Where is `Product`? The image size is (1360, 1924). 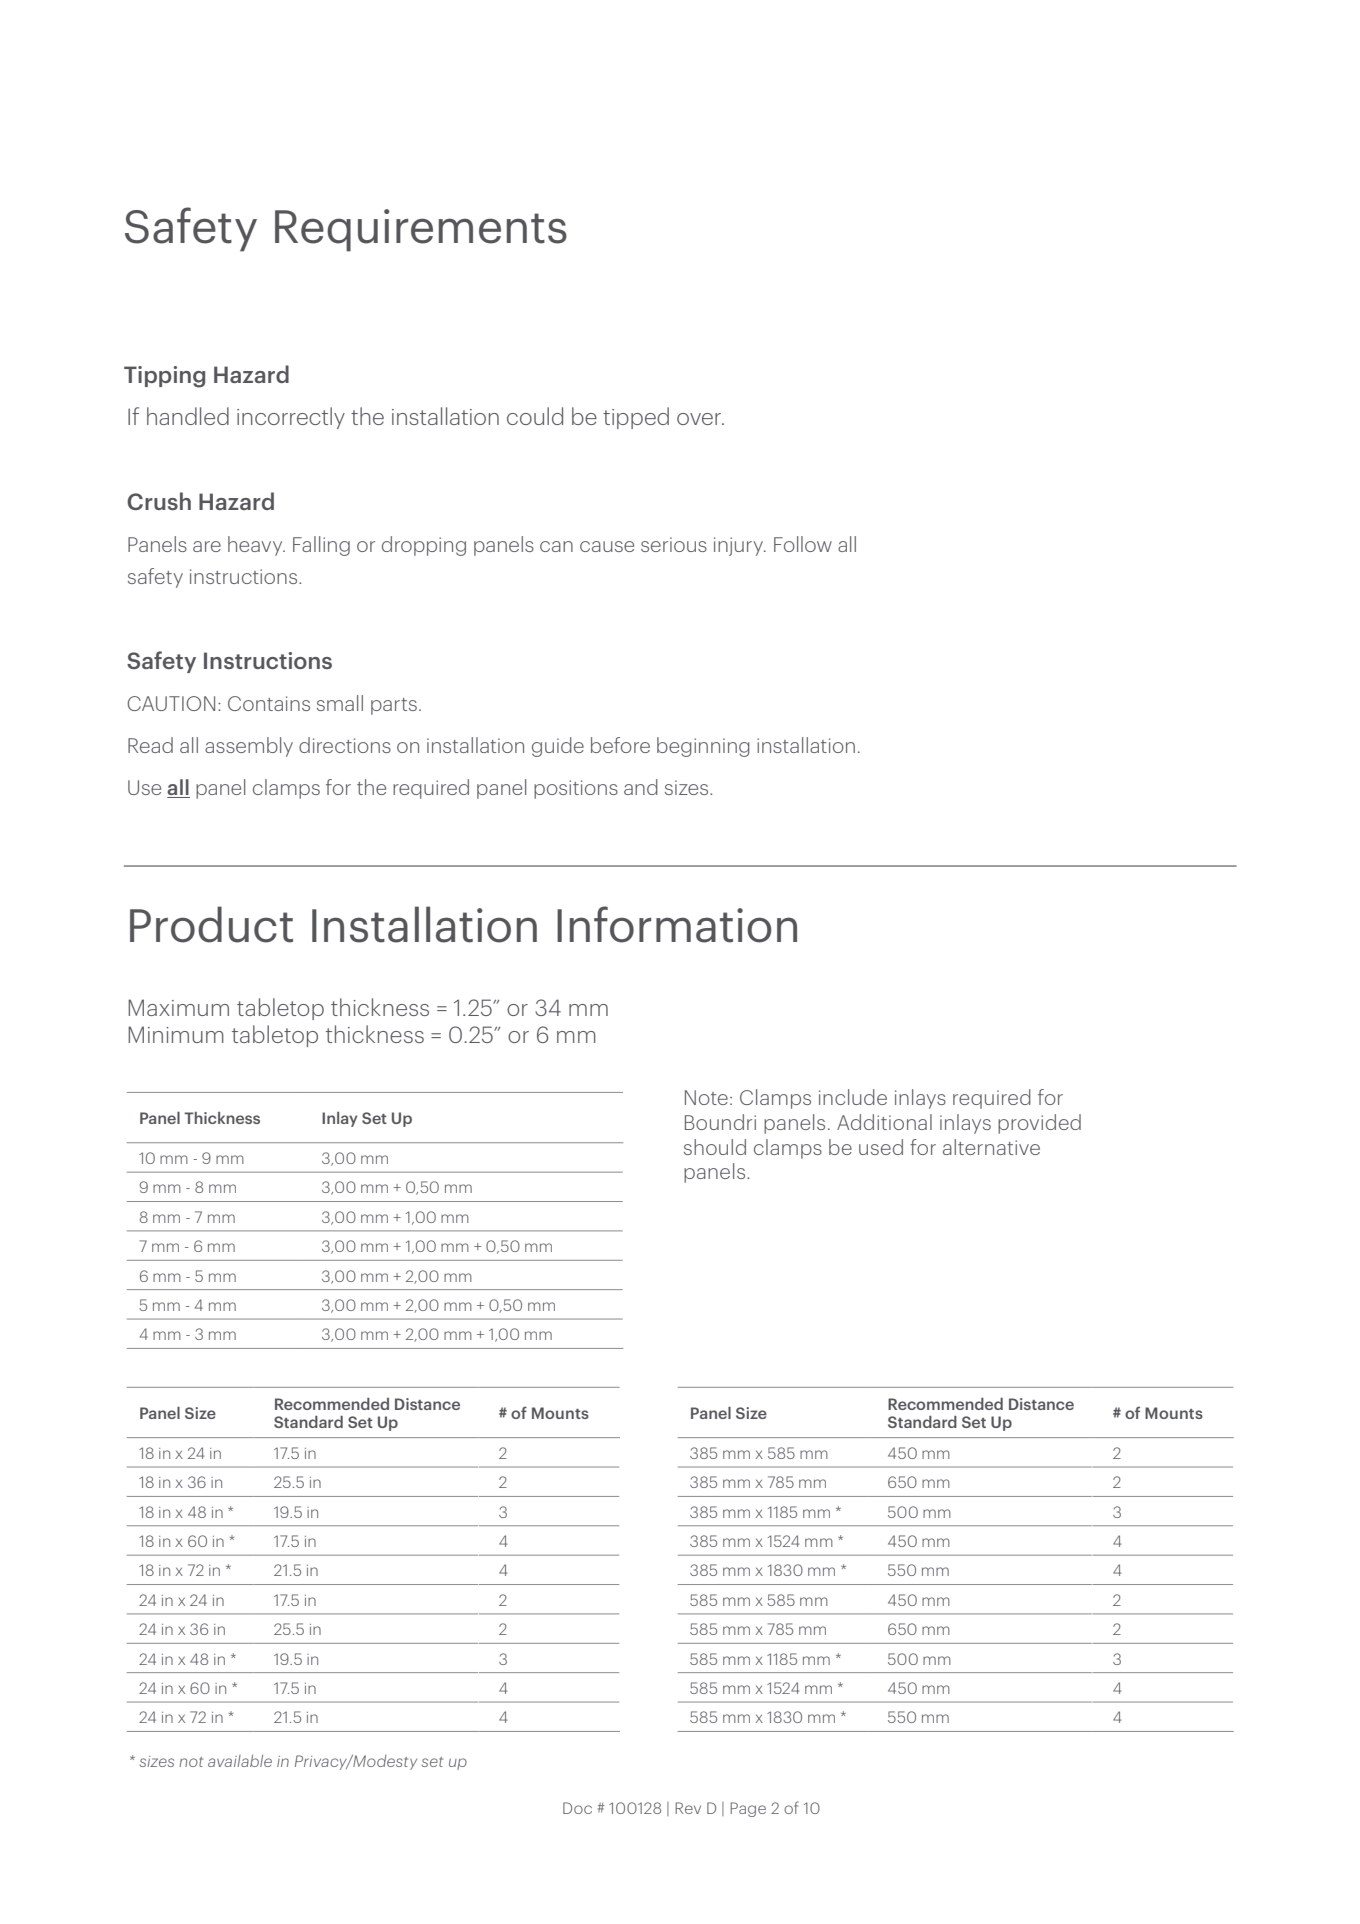 Product is located at coordinates (211, 924).
